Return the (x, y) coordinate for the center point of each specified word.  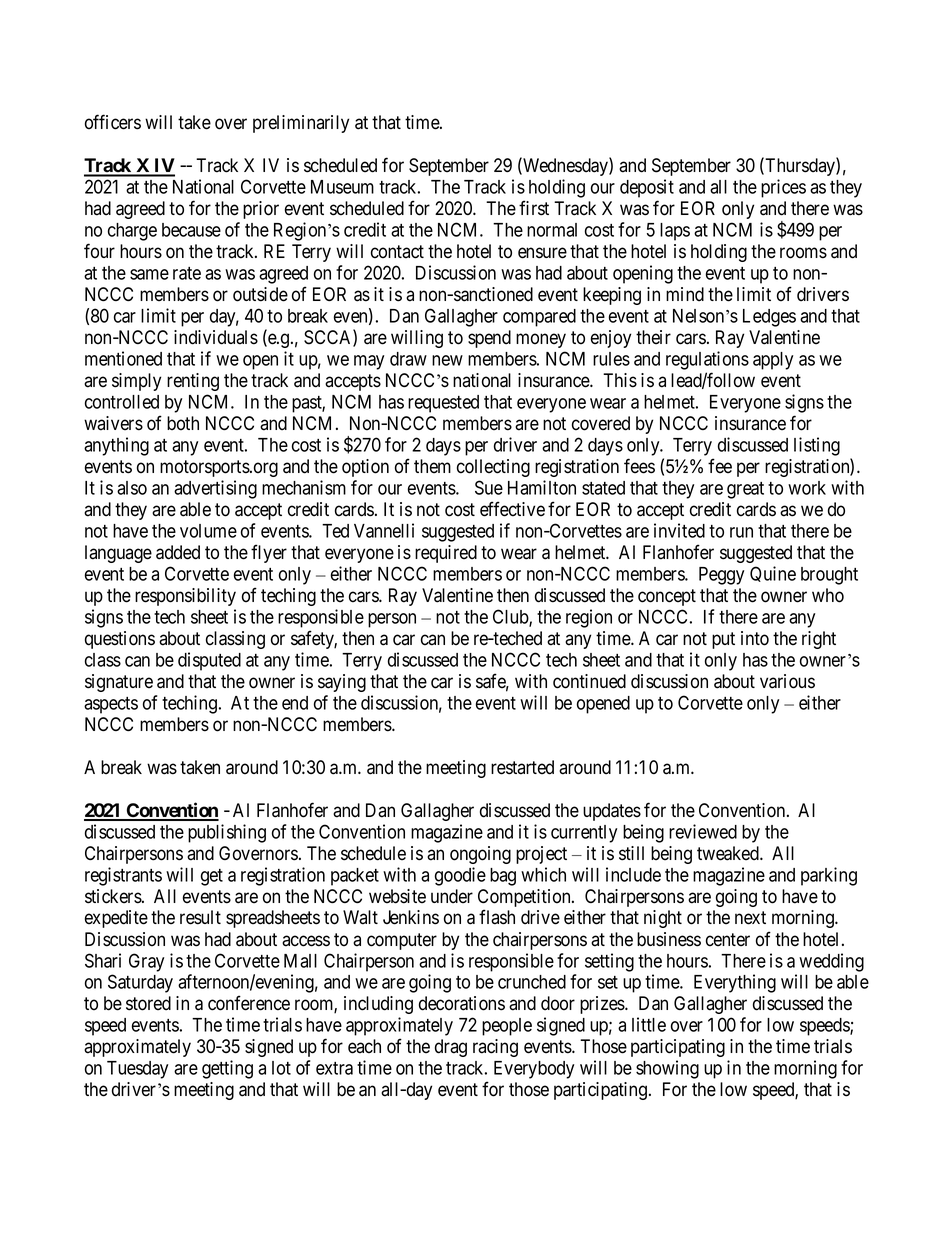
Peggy (721, 576)
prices (783, 188)
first (534, 208)
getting (227, 1069)
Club (511, 617)
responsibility (185, 597)
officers (113, 122)
